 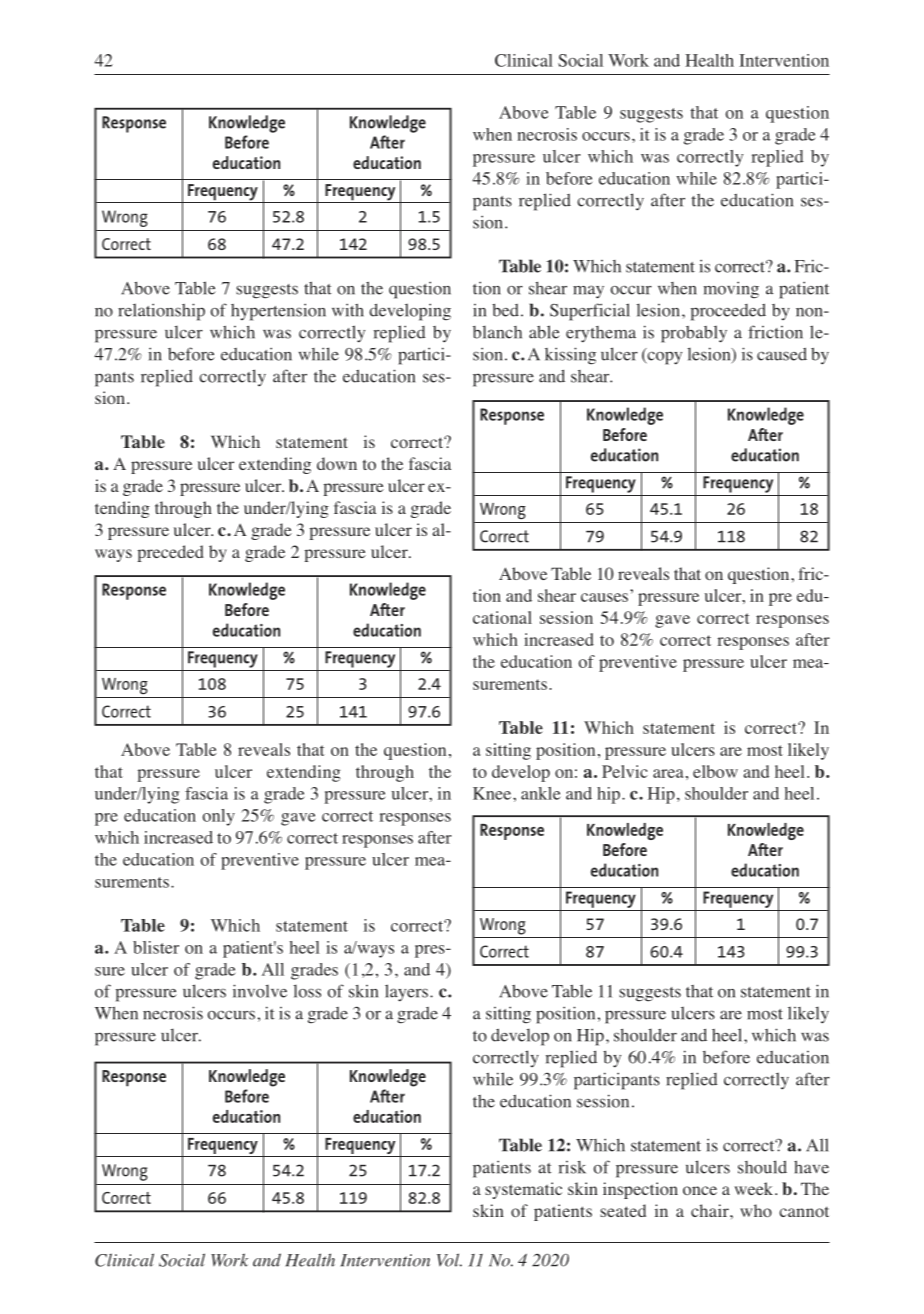 I want to click on bed, so click(x=505, y=310).
